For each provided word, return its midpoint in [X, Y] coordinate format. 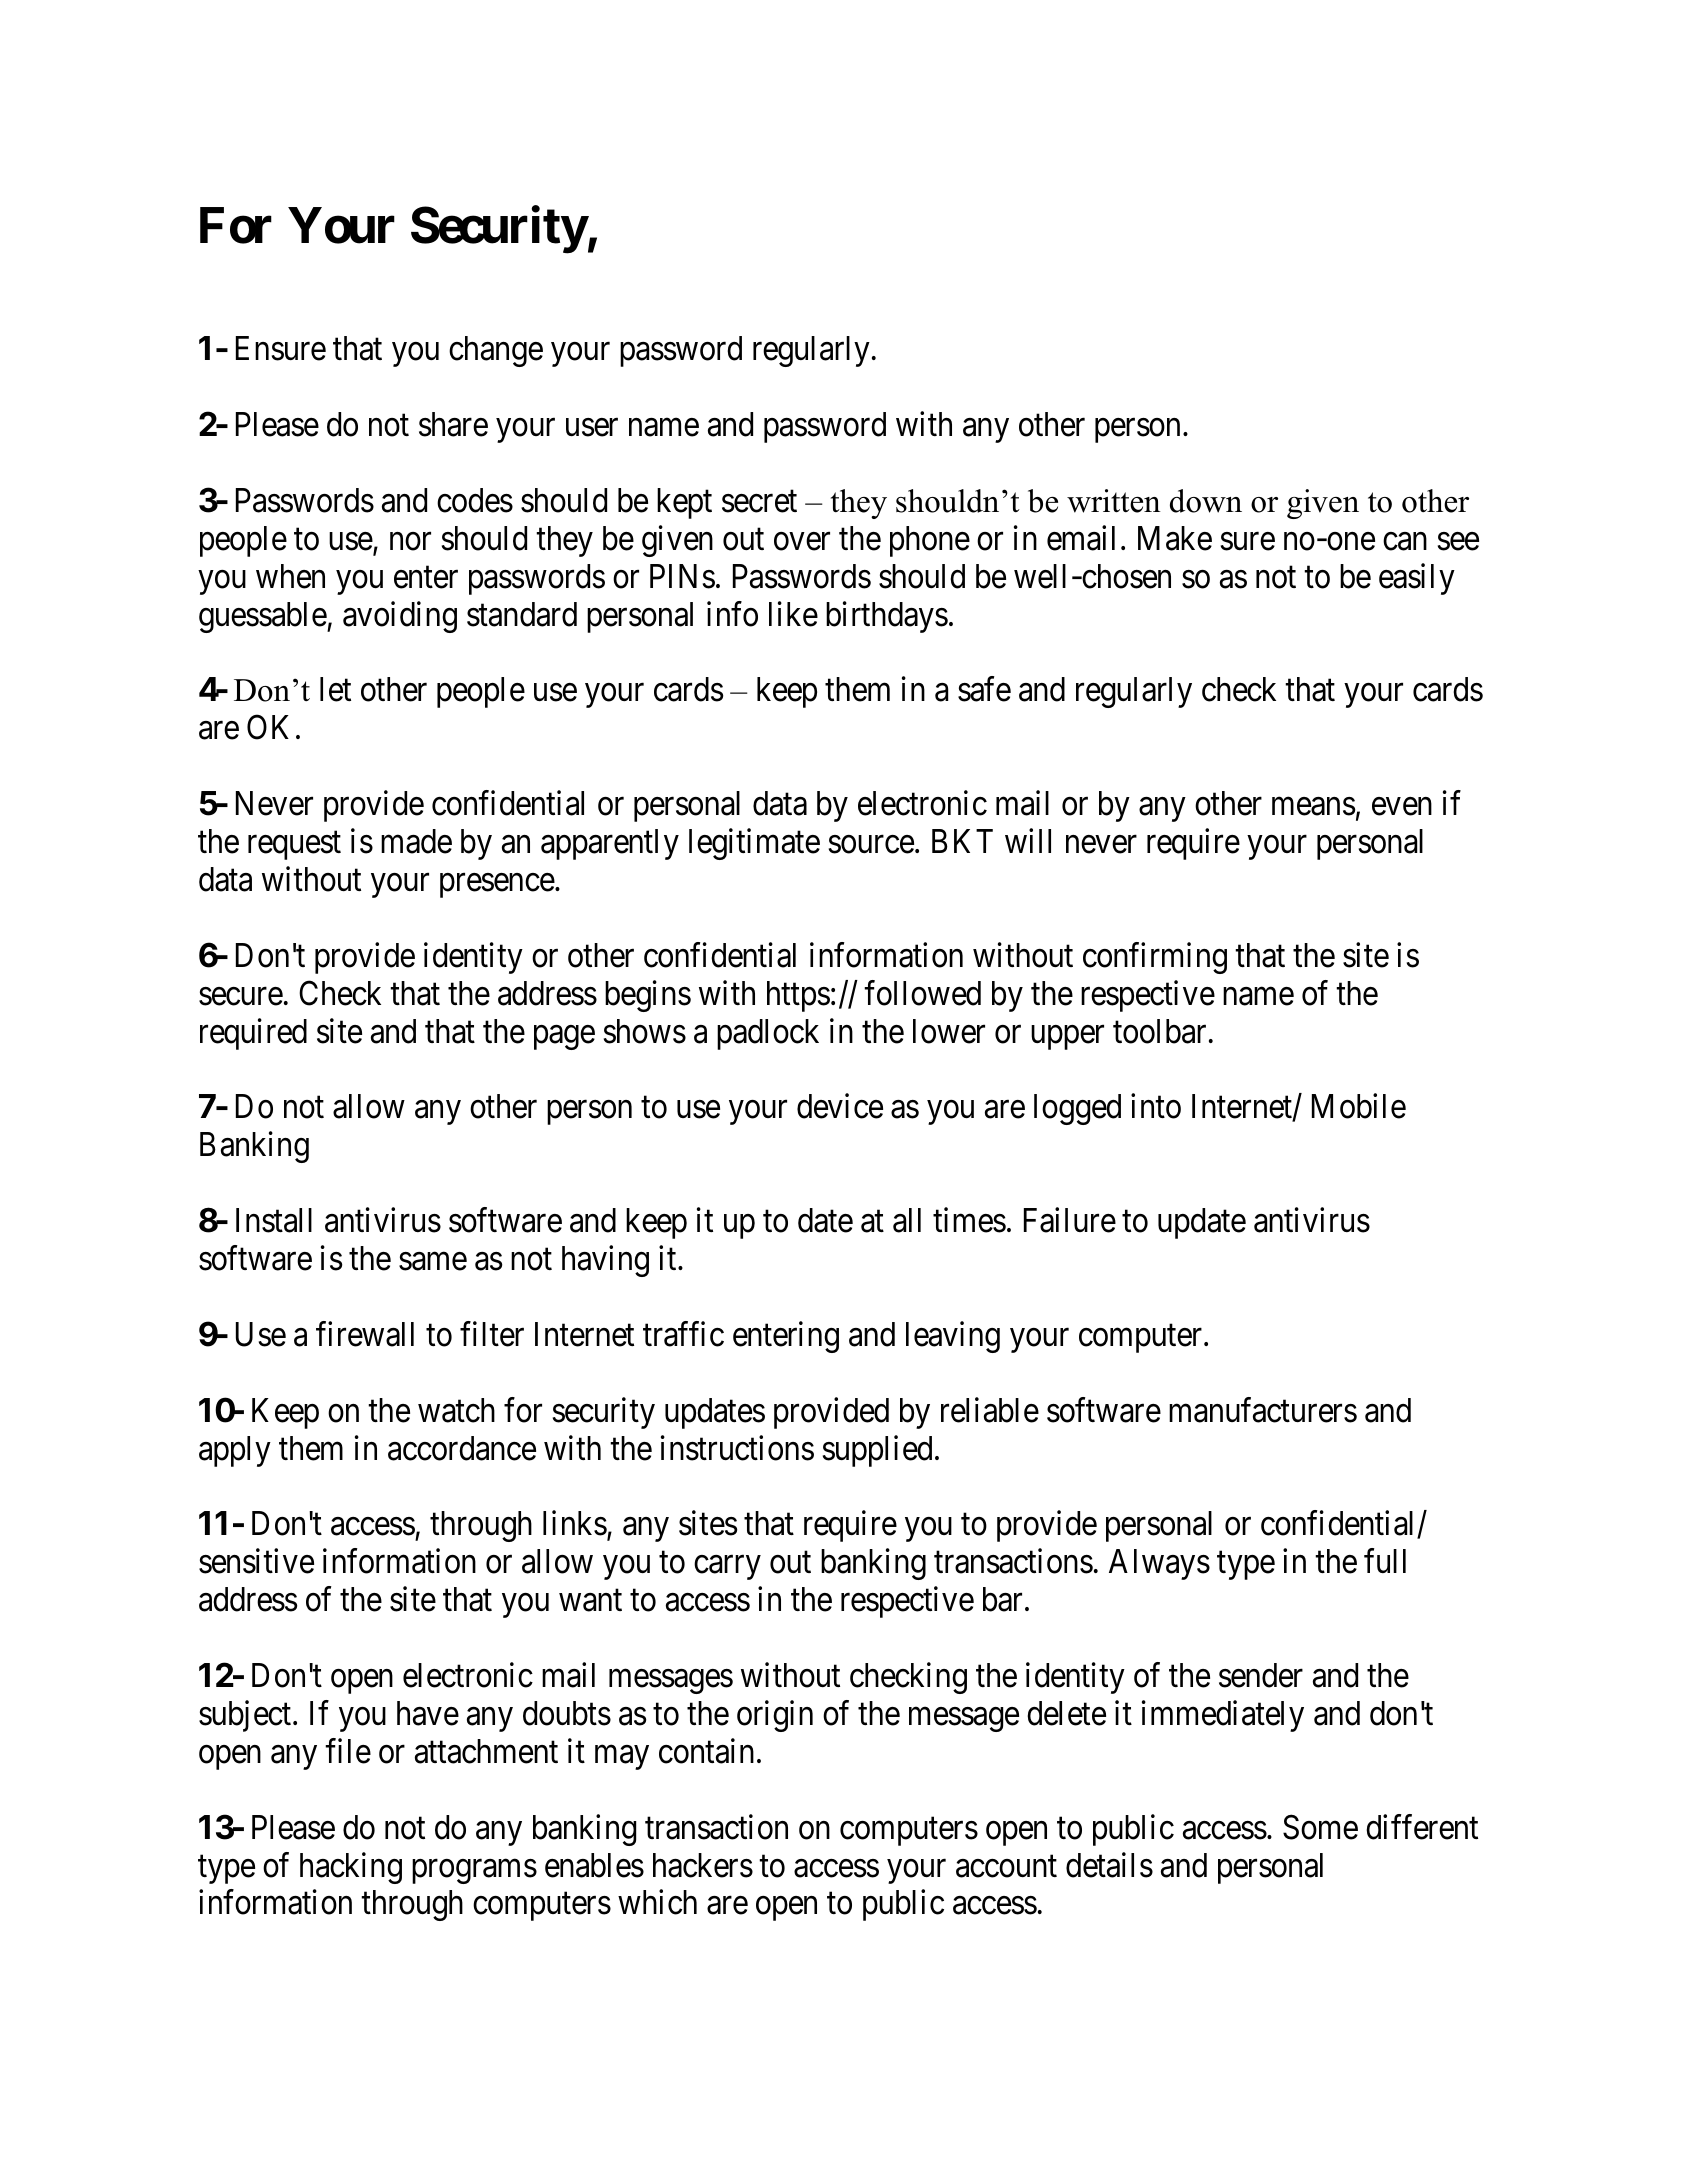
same [433, 1262]
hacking [351, 1868]
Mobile [1359, 1106]
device [840, 1106]
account [1006, 1866]
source [871, 845]
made [416, 841]
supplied [877, 1451]
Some [1320, 1827]
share [453, 424]
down [1206, 501]
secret [759, 502]
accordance [462, 1448]
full [1385, 1561]
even [1402, 807]
